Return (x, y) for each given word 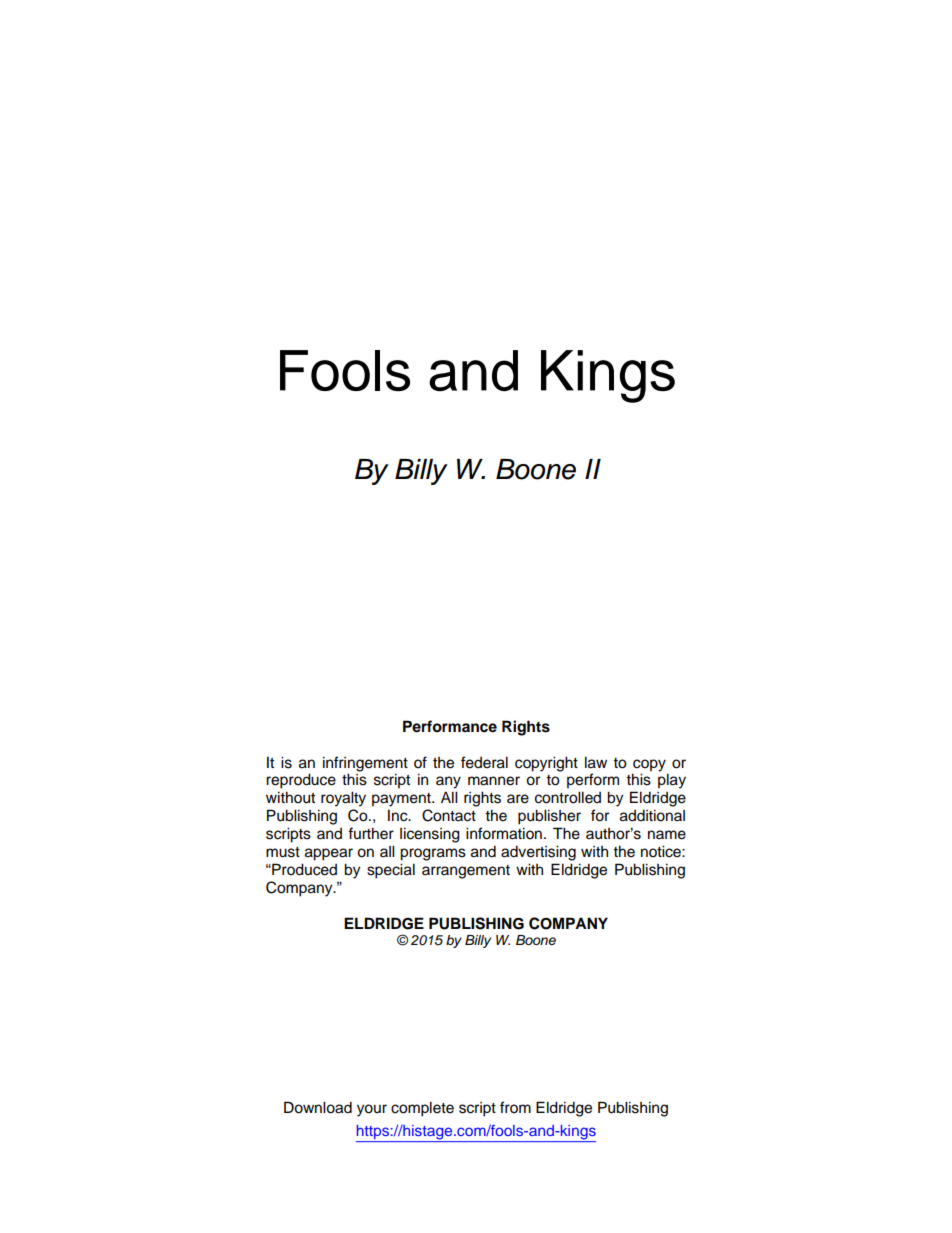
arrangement (466, 872)
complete (422, 1109)
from (515, 1107)
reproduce (301, 781)
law (596, 762)
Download (318, 1107)
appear (329, 854)
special (391, 871)
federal (484, 762)
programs (433, 854)
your (372, 1110)
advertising (538, 853)
